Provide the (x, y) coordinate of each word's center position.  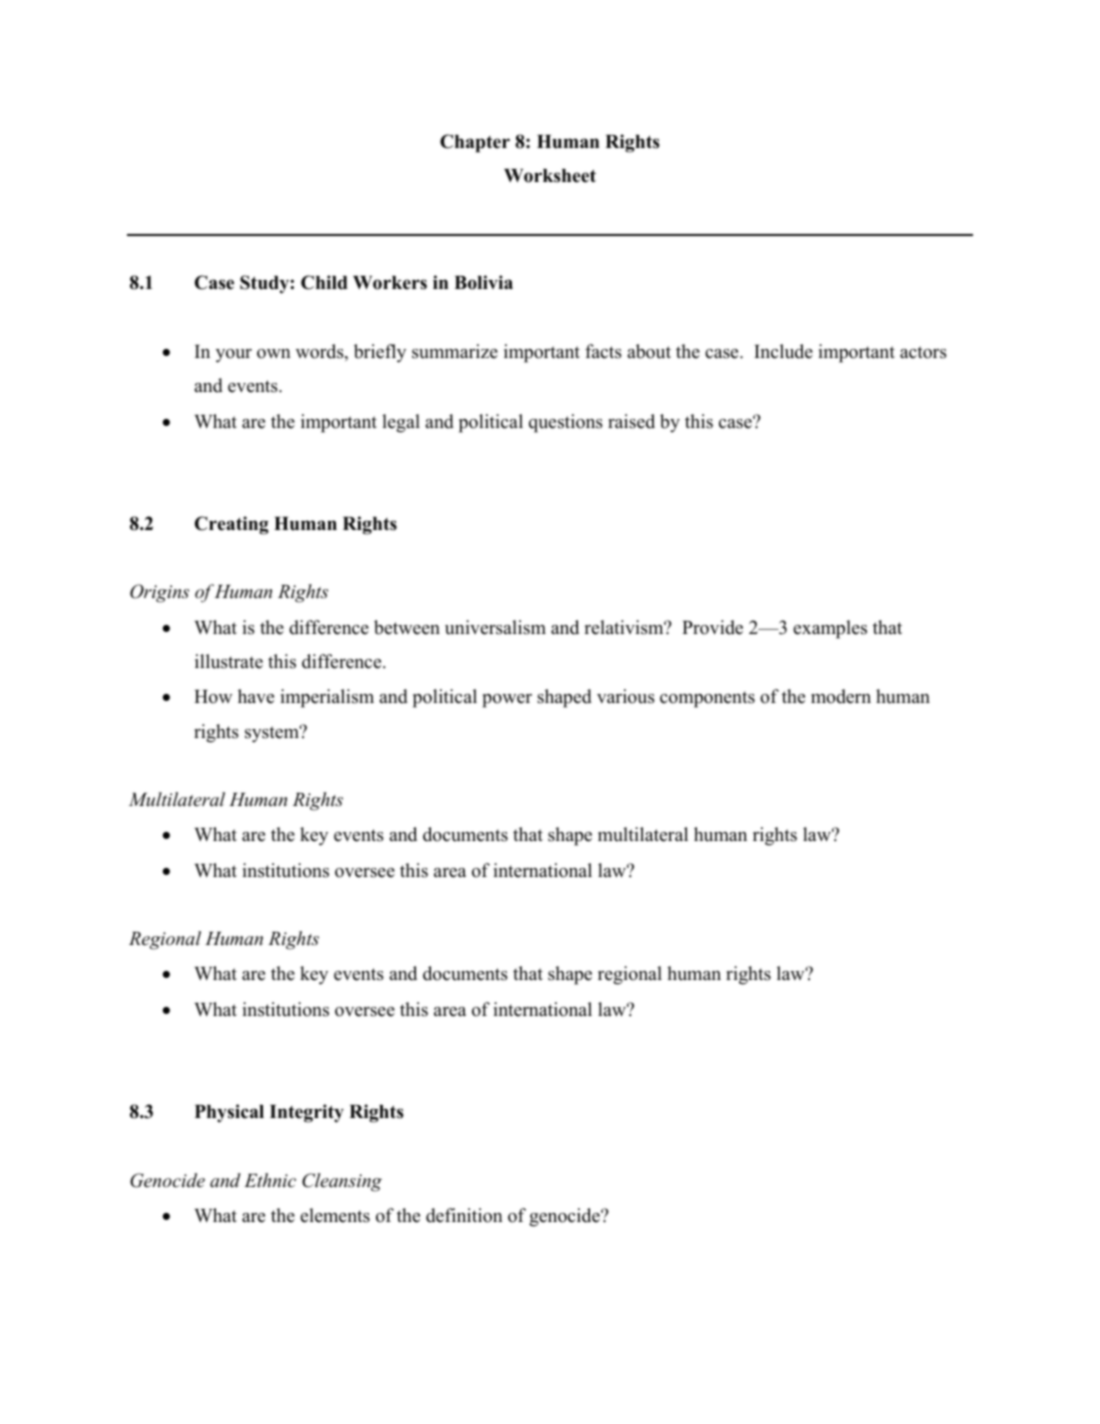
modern (841, 696)
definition (464, 1215)
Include (783, 351)
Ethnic (270, 1180)
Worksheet (550, 176)
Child (324, 282)
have (256, 696)
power (507, 701)
